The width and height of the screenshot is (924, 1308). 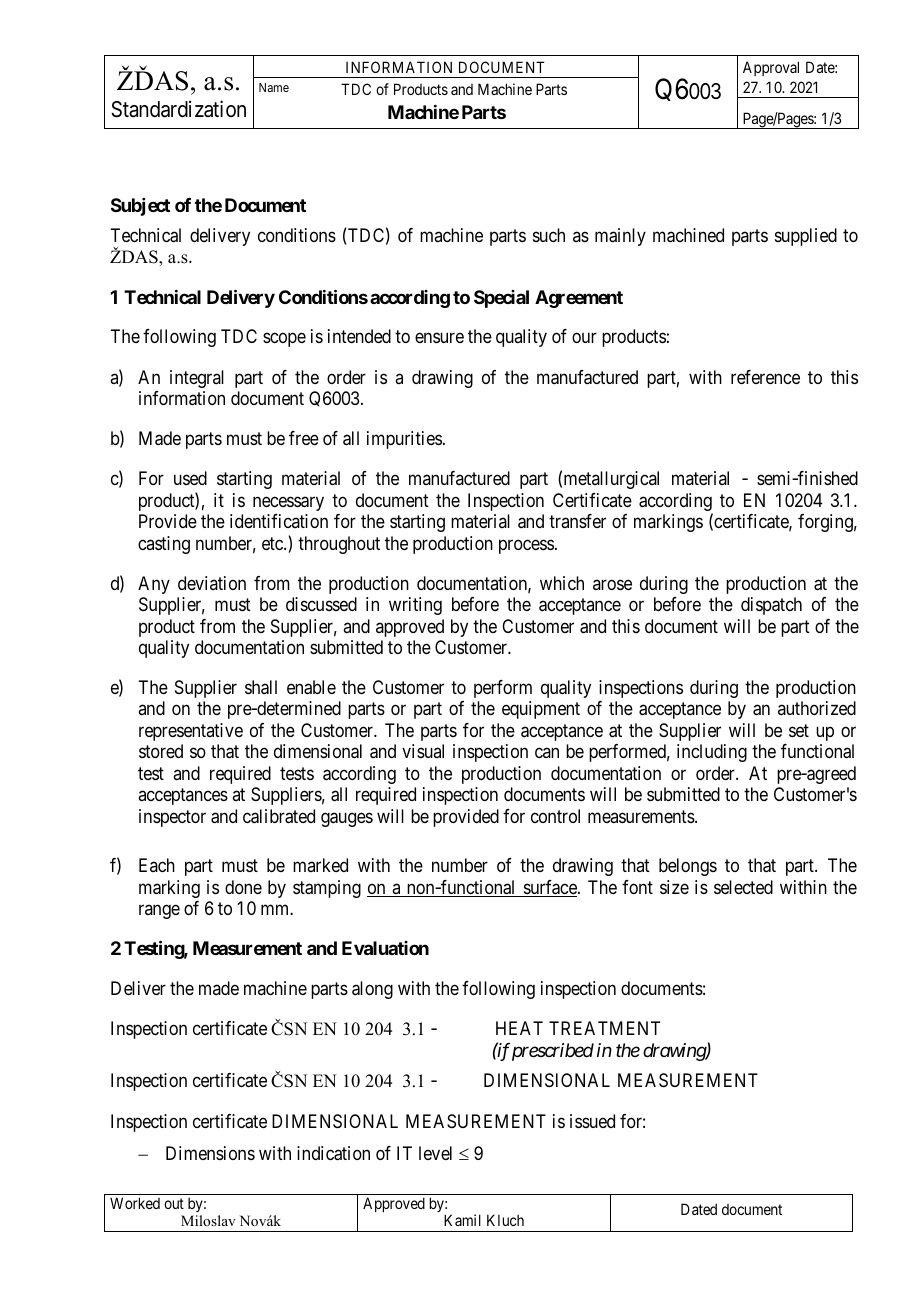 What do you see at coordinates (178, 109) in the screenshot?
I see `Standardization` at bounding box center [178, 109].
